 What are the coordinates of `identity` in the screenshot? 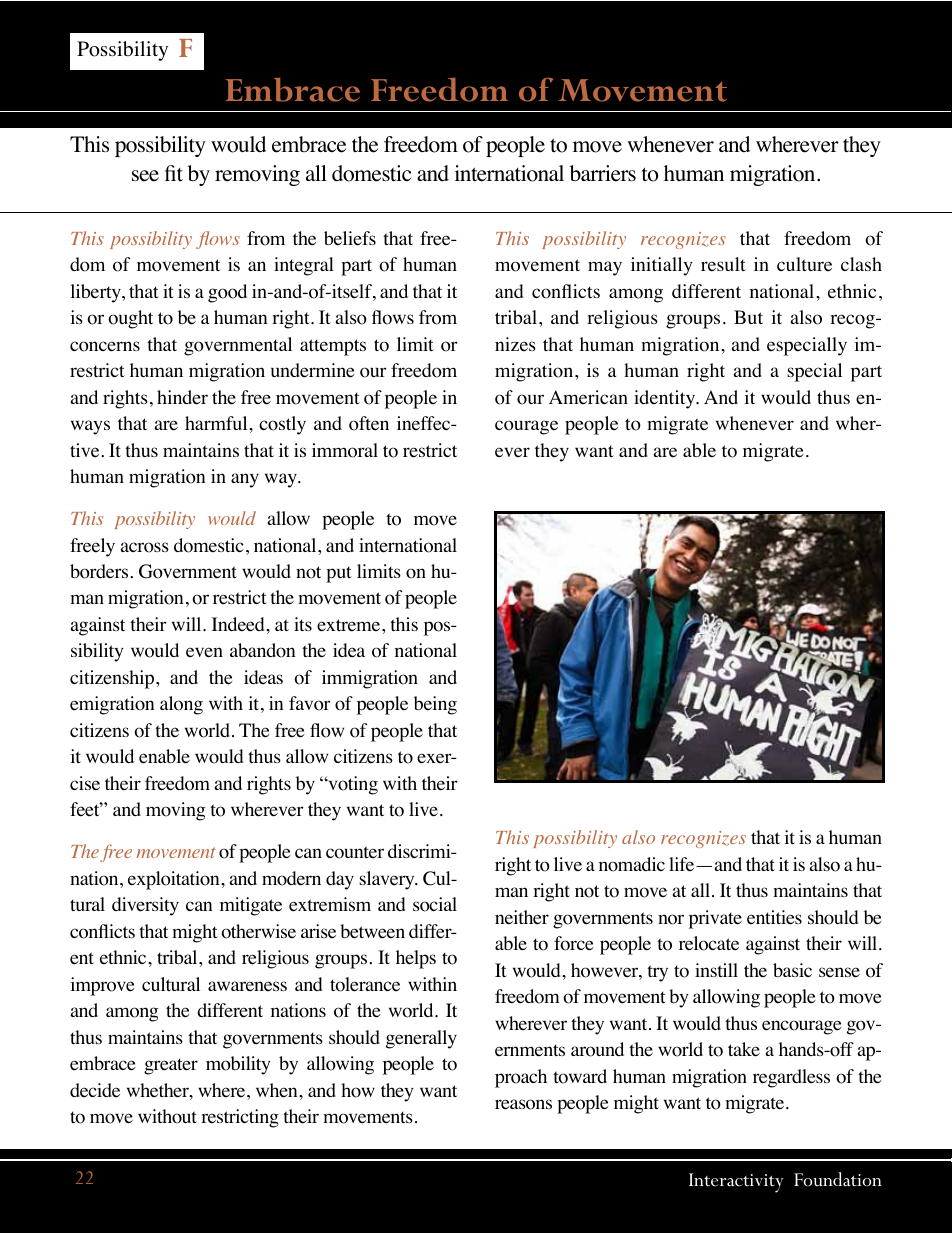 It's located at (666, 399).
